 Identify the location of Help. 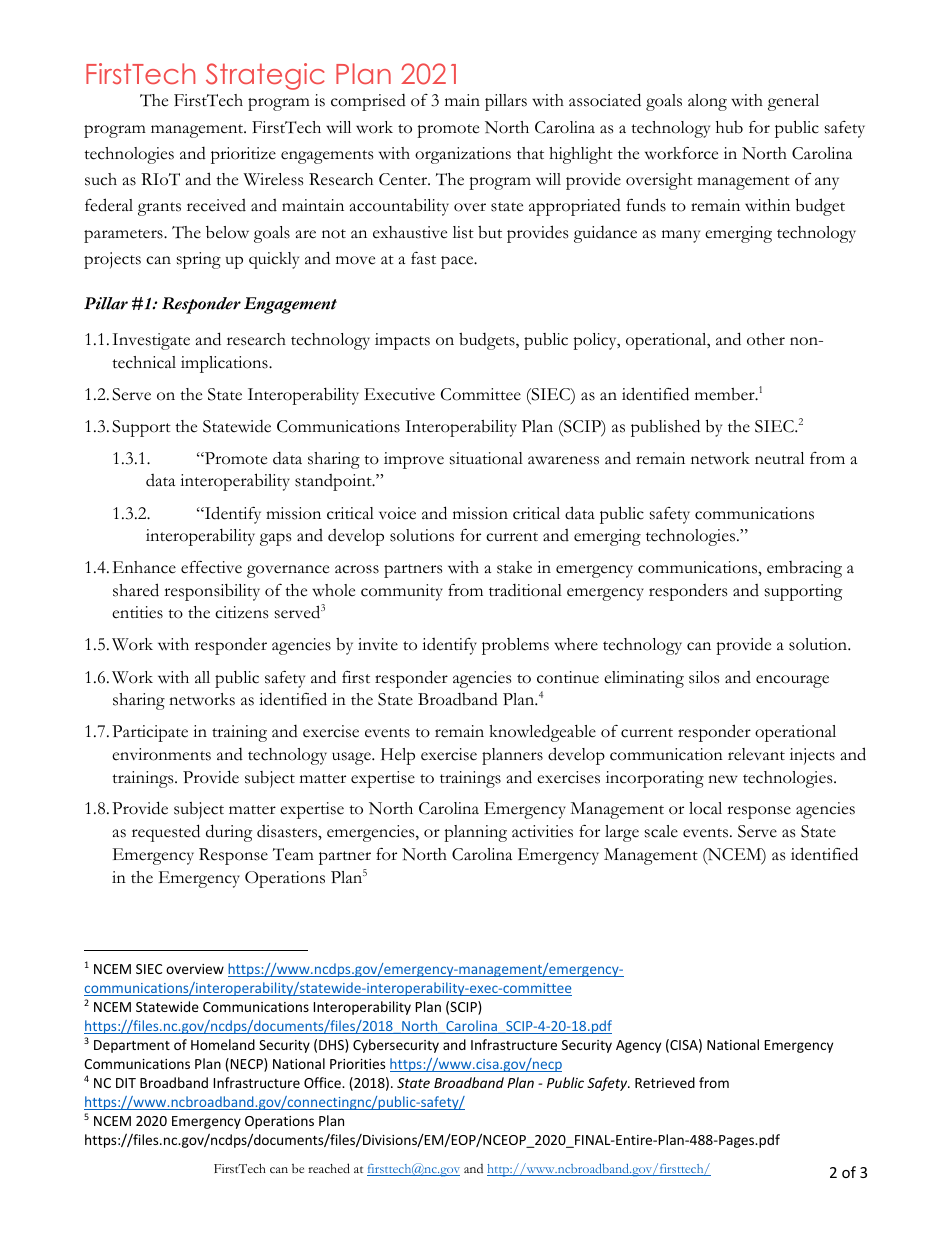
(398, 756).
